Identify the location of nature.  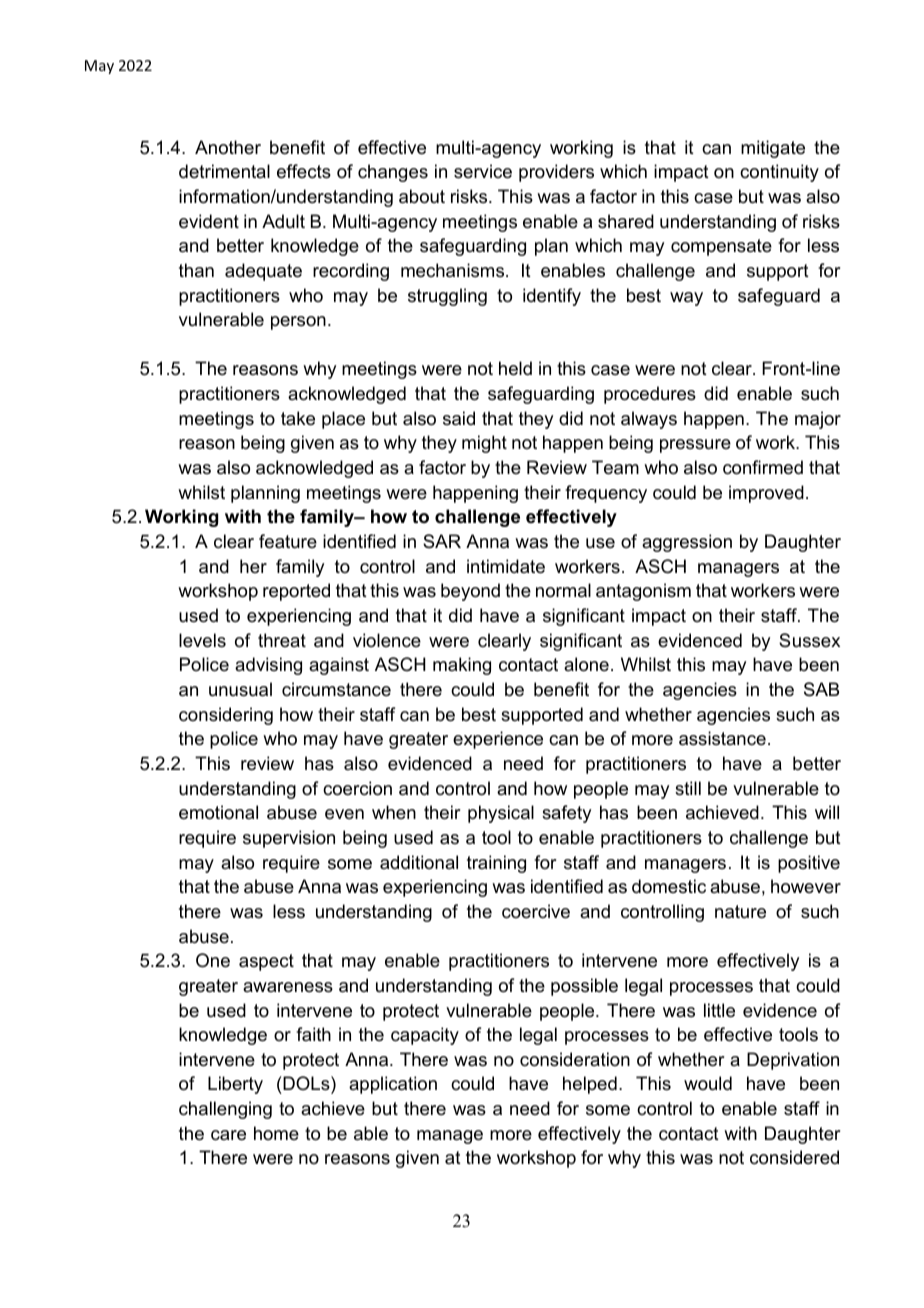
(740, 912).
